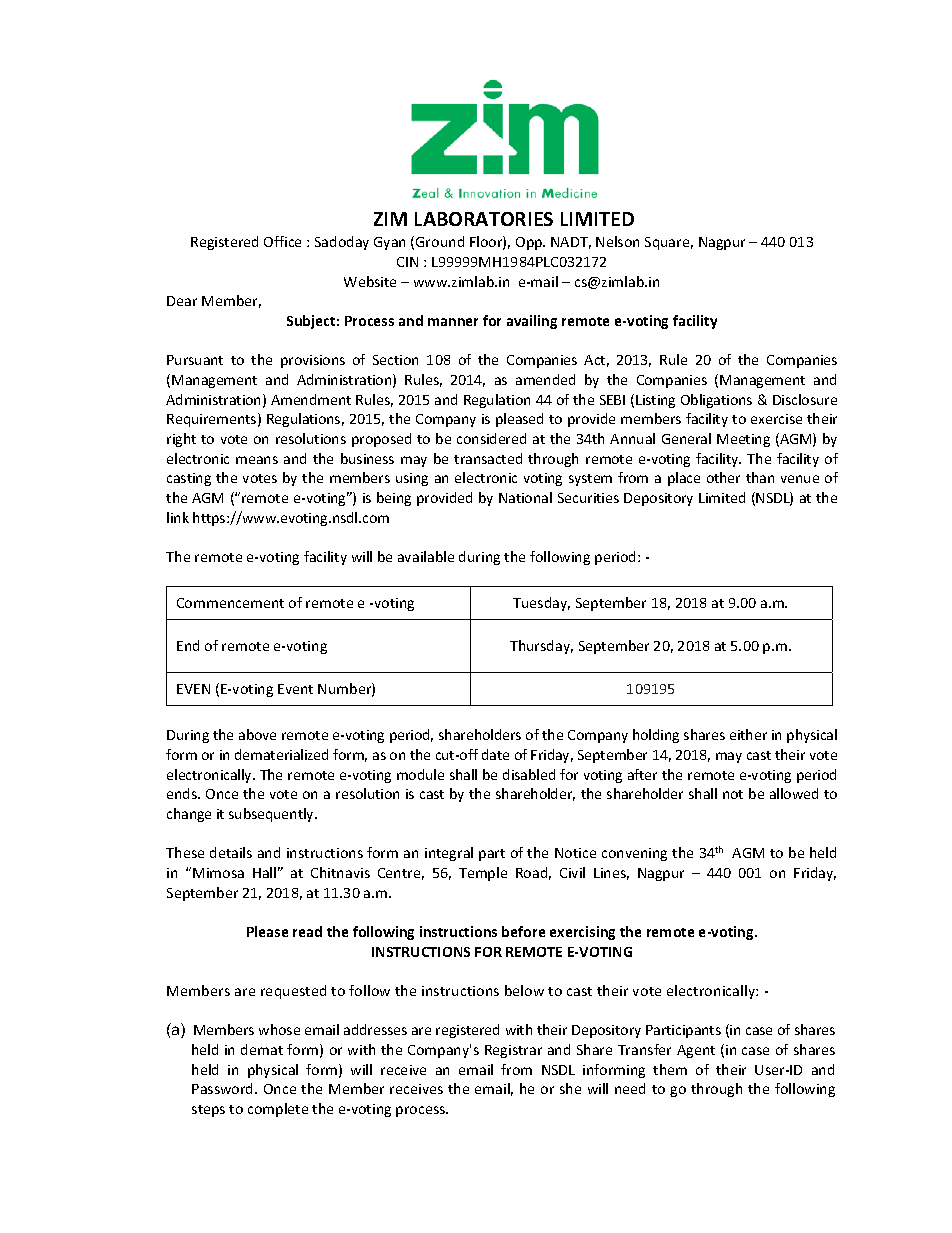 The image size is (952, 1233). I want to click on Thursday, so click(541, 647).
